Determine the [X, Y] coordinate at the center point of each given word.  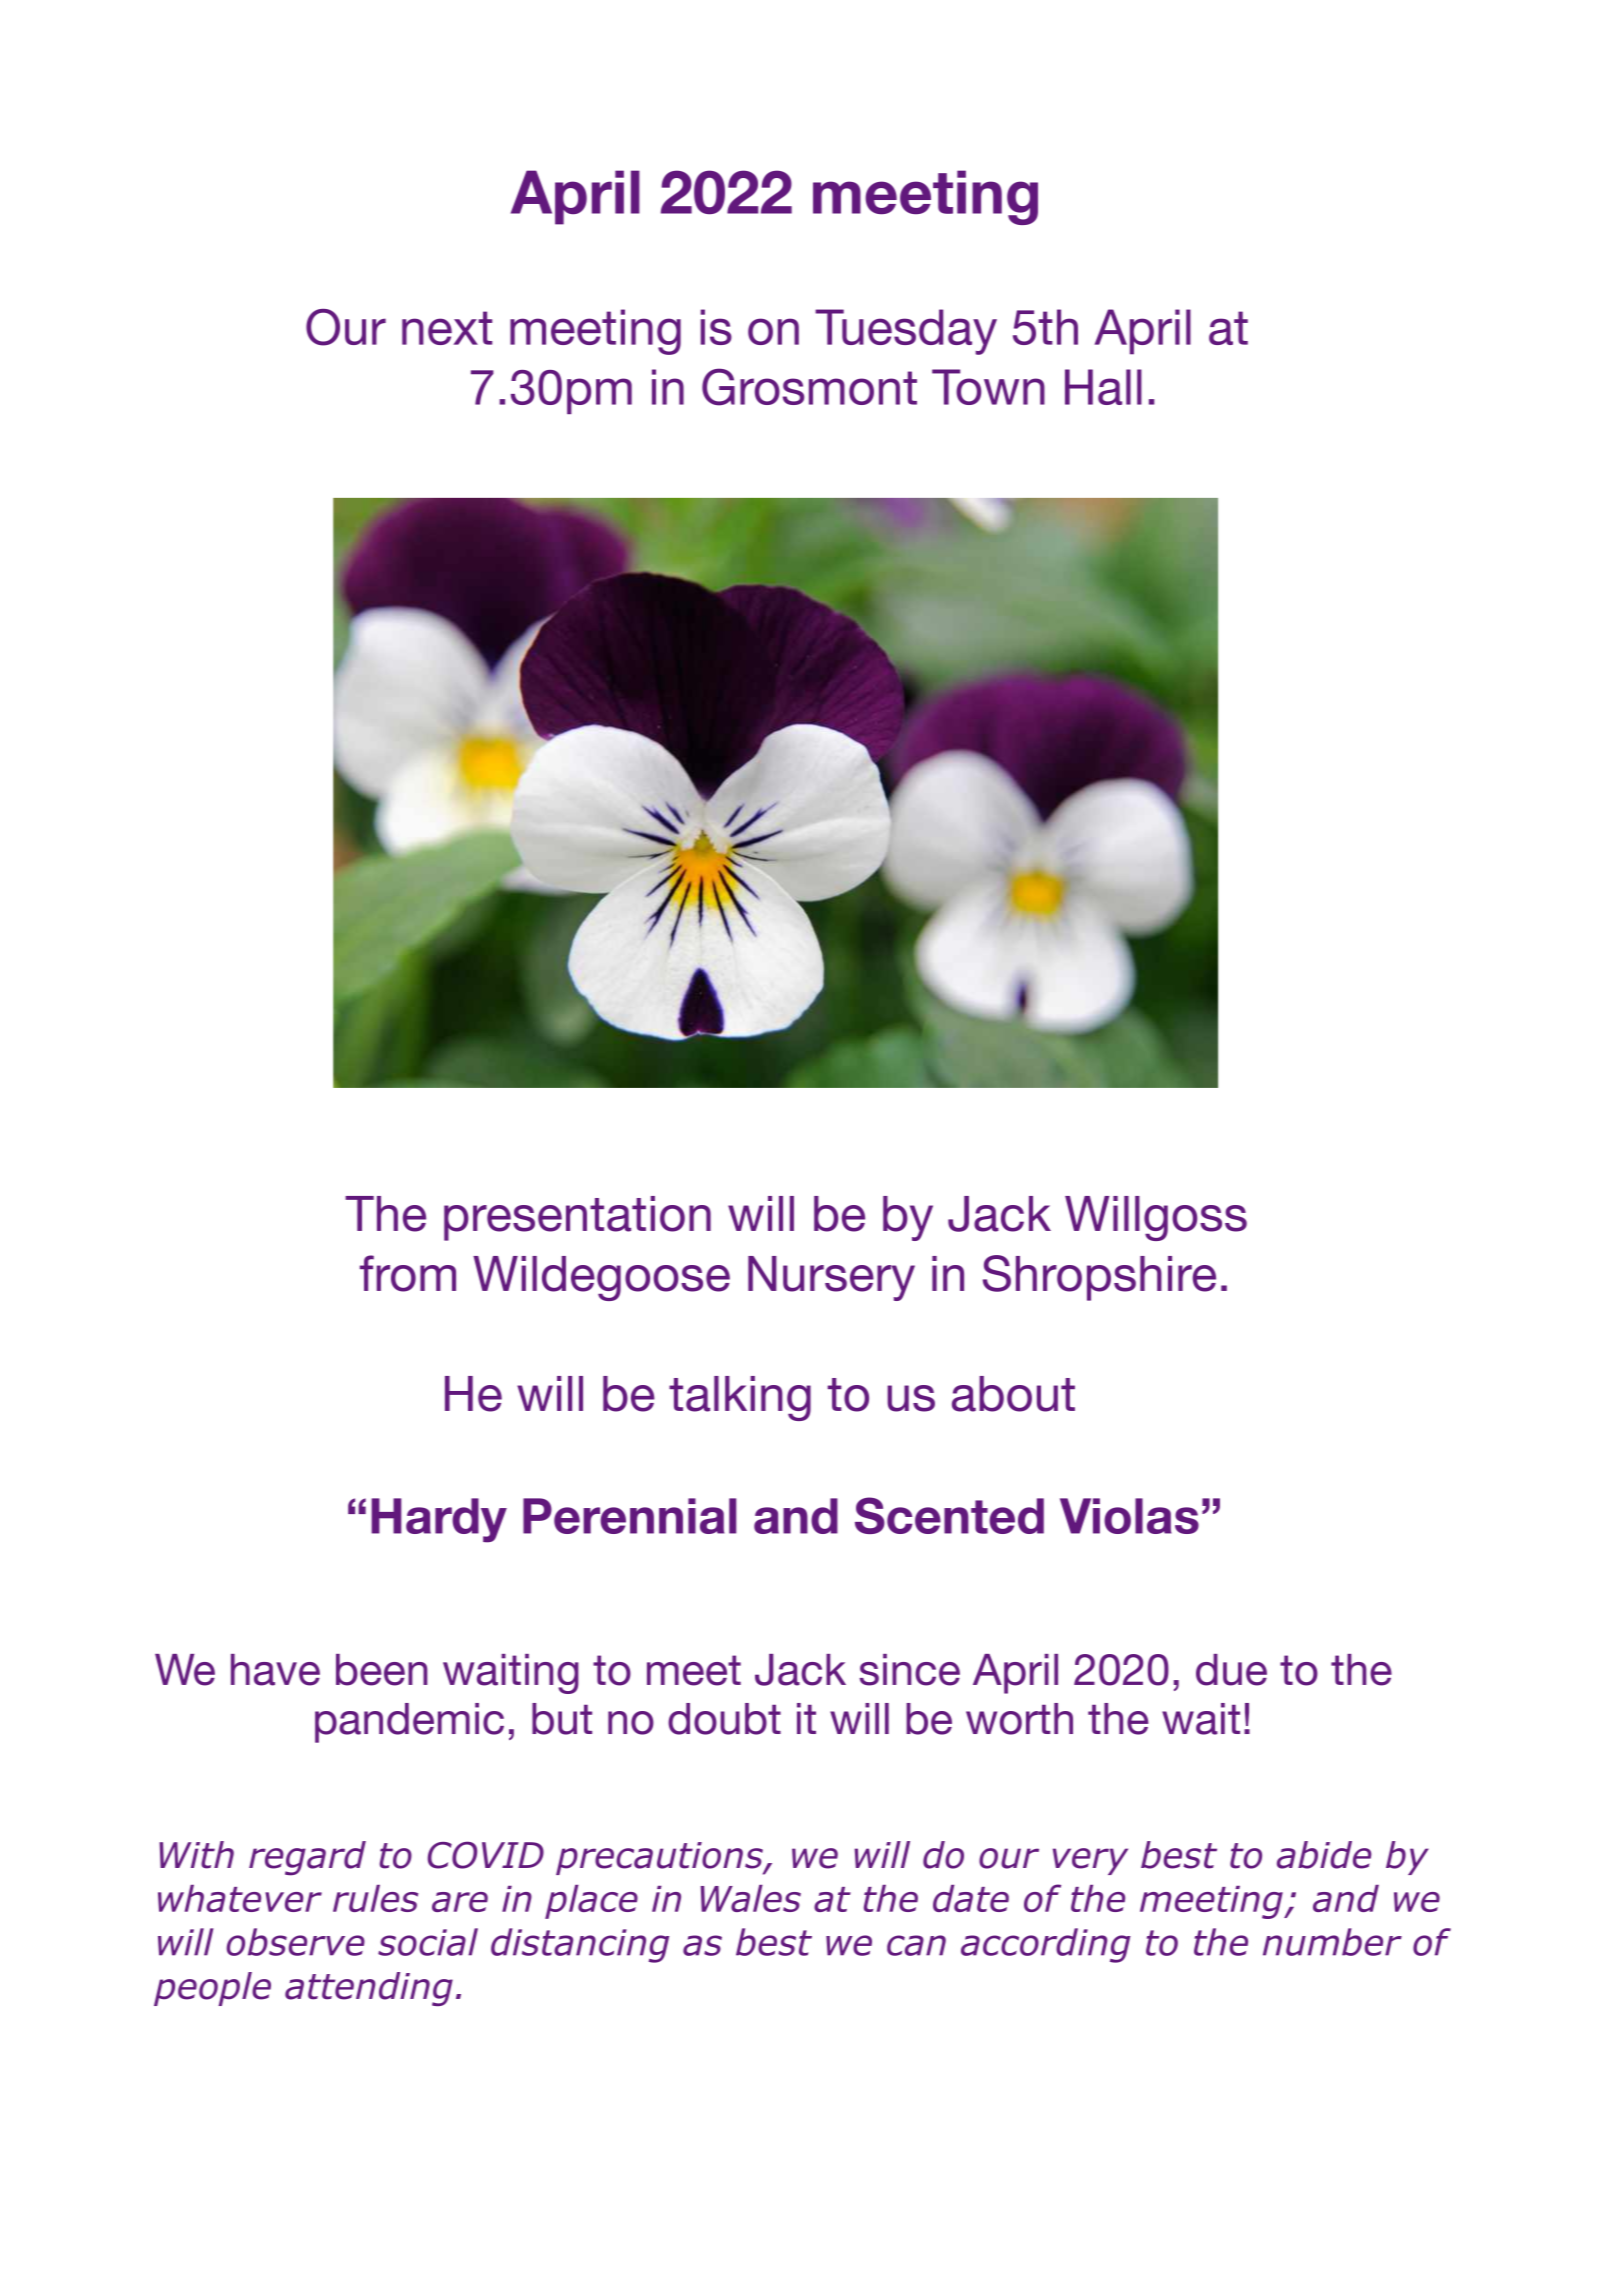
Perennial [629, 1516]
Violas [1129, 1516]
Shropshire [1099, 1278]
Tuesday [906, 332]
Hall [1103, 387]
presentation [577, 1218]
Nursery [831, 1278]
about [1013, 1394]
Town [988, 387]
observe [296, 1942]
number [1332, 1942]
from [408, 1273]
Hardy [439, 1520]
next [447, 328]
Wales [751, 1898]
